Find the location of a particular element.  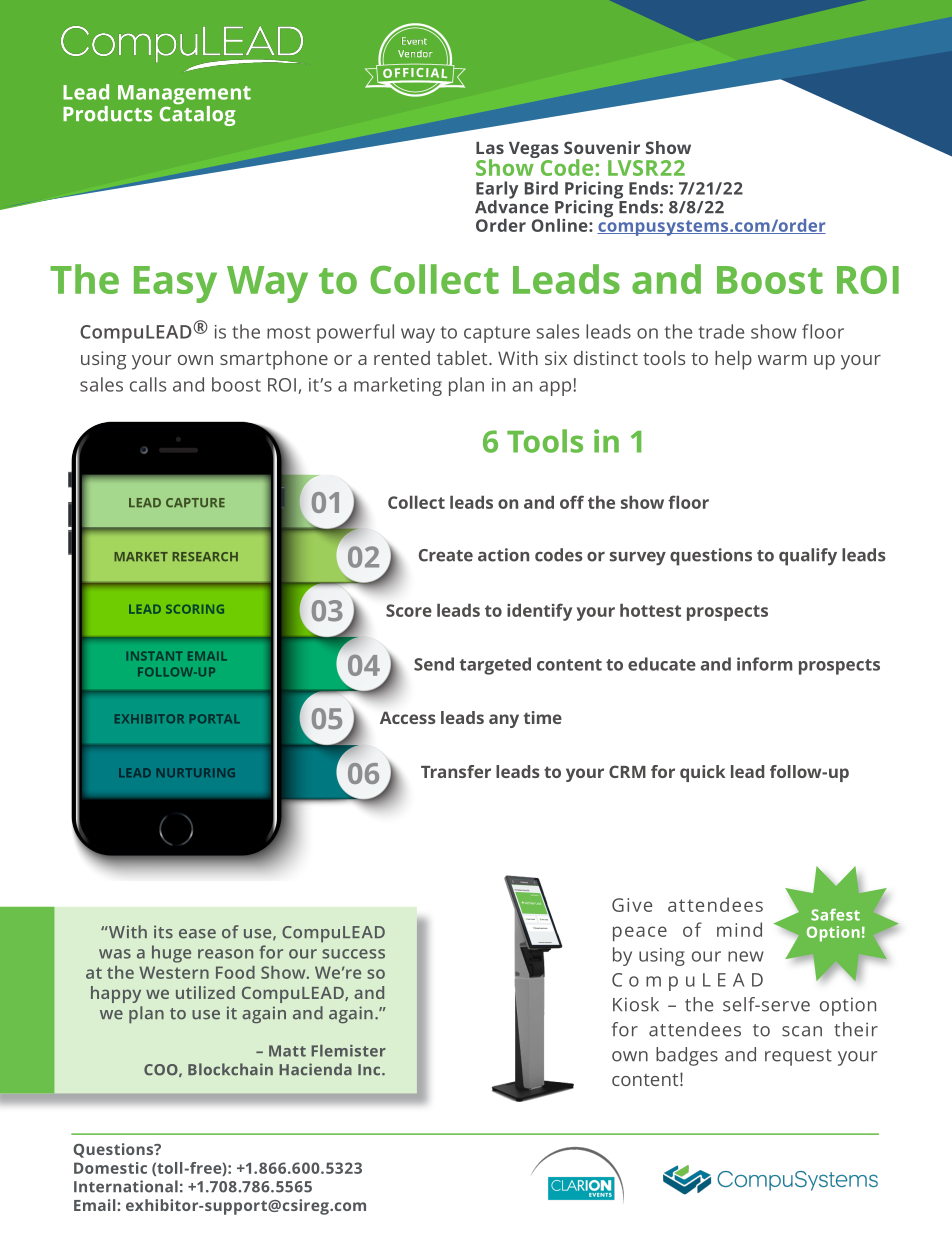

Las is located at coordinates (490, 148).
